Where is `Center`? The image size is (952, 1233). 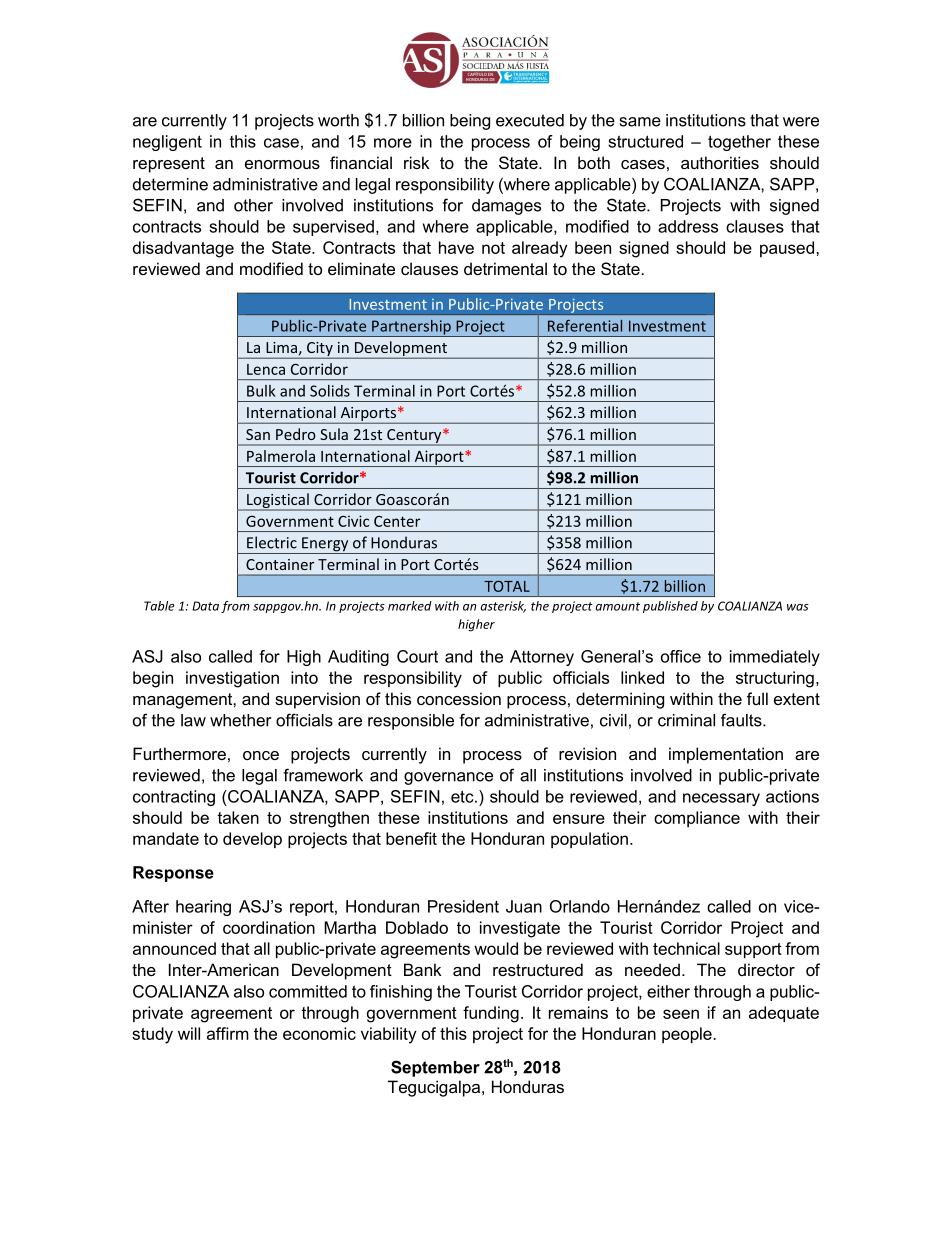 Center is located at coordinates (397, 521).
